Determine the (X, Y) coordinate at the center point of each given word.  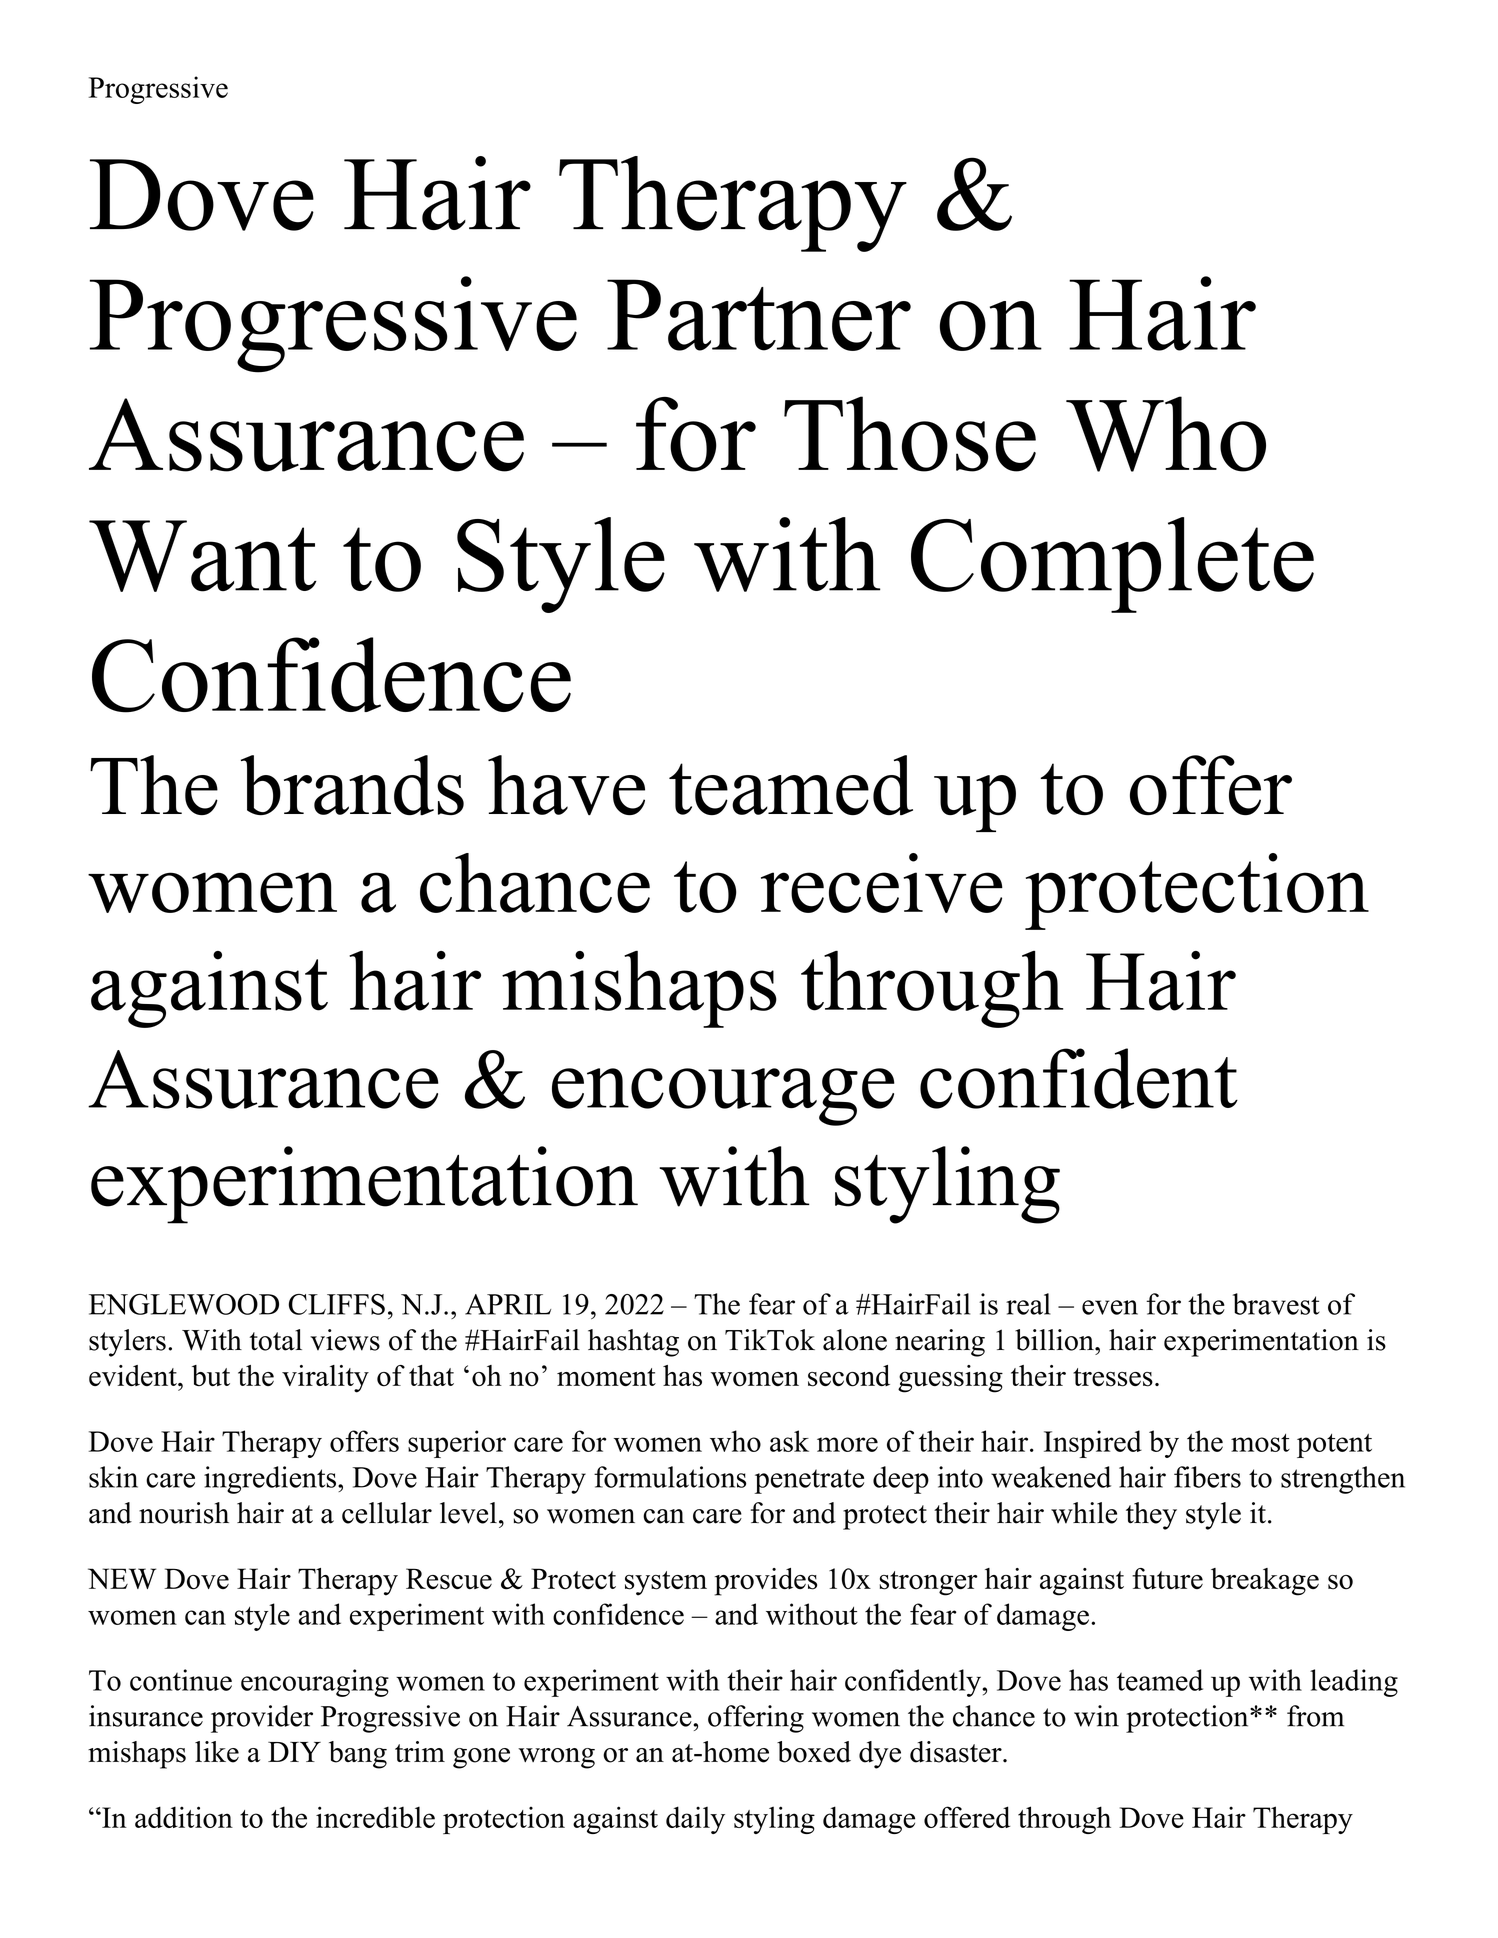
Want (203, 556)
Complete (1112, 565)
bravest (1276, 1304)
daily (695, 1820)
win (1096, 1716)
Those (910, 434)
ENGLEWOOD (184, 1304)
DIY (294, 1752)
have (566, 785)
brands (352, 785)
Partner (759, 315)
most (1260, 1443)
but (211, 1375)
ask (789, 1441)
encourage (723, 1097)
